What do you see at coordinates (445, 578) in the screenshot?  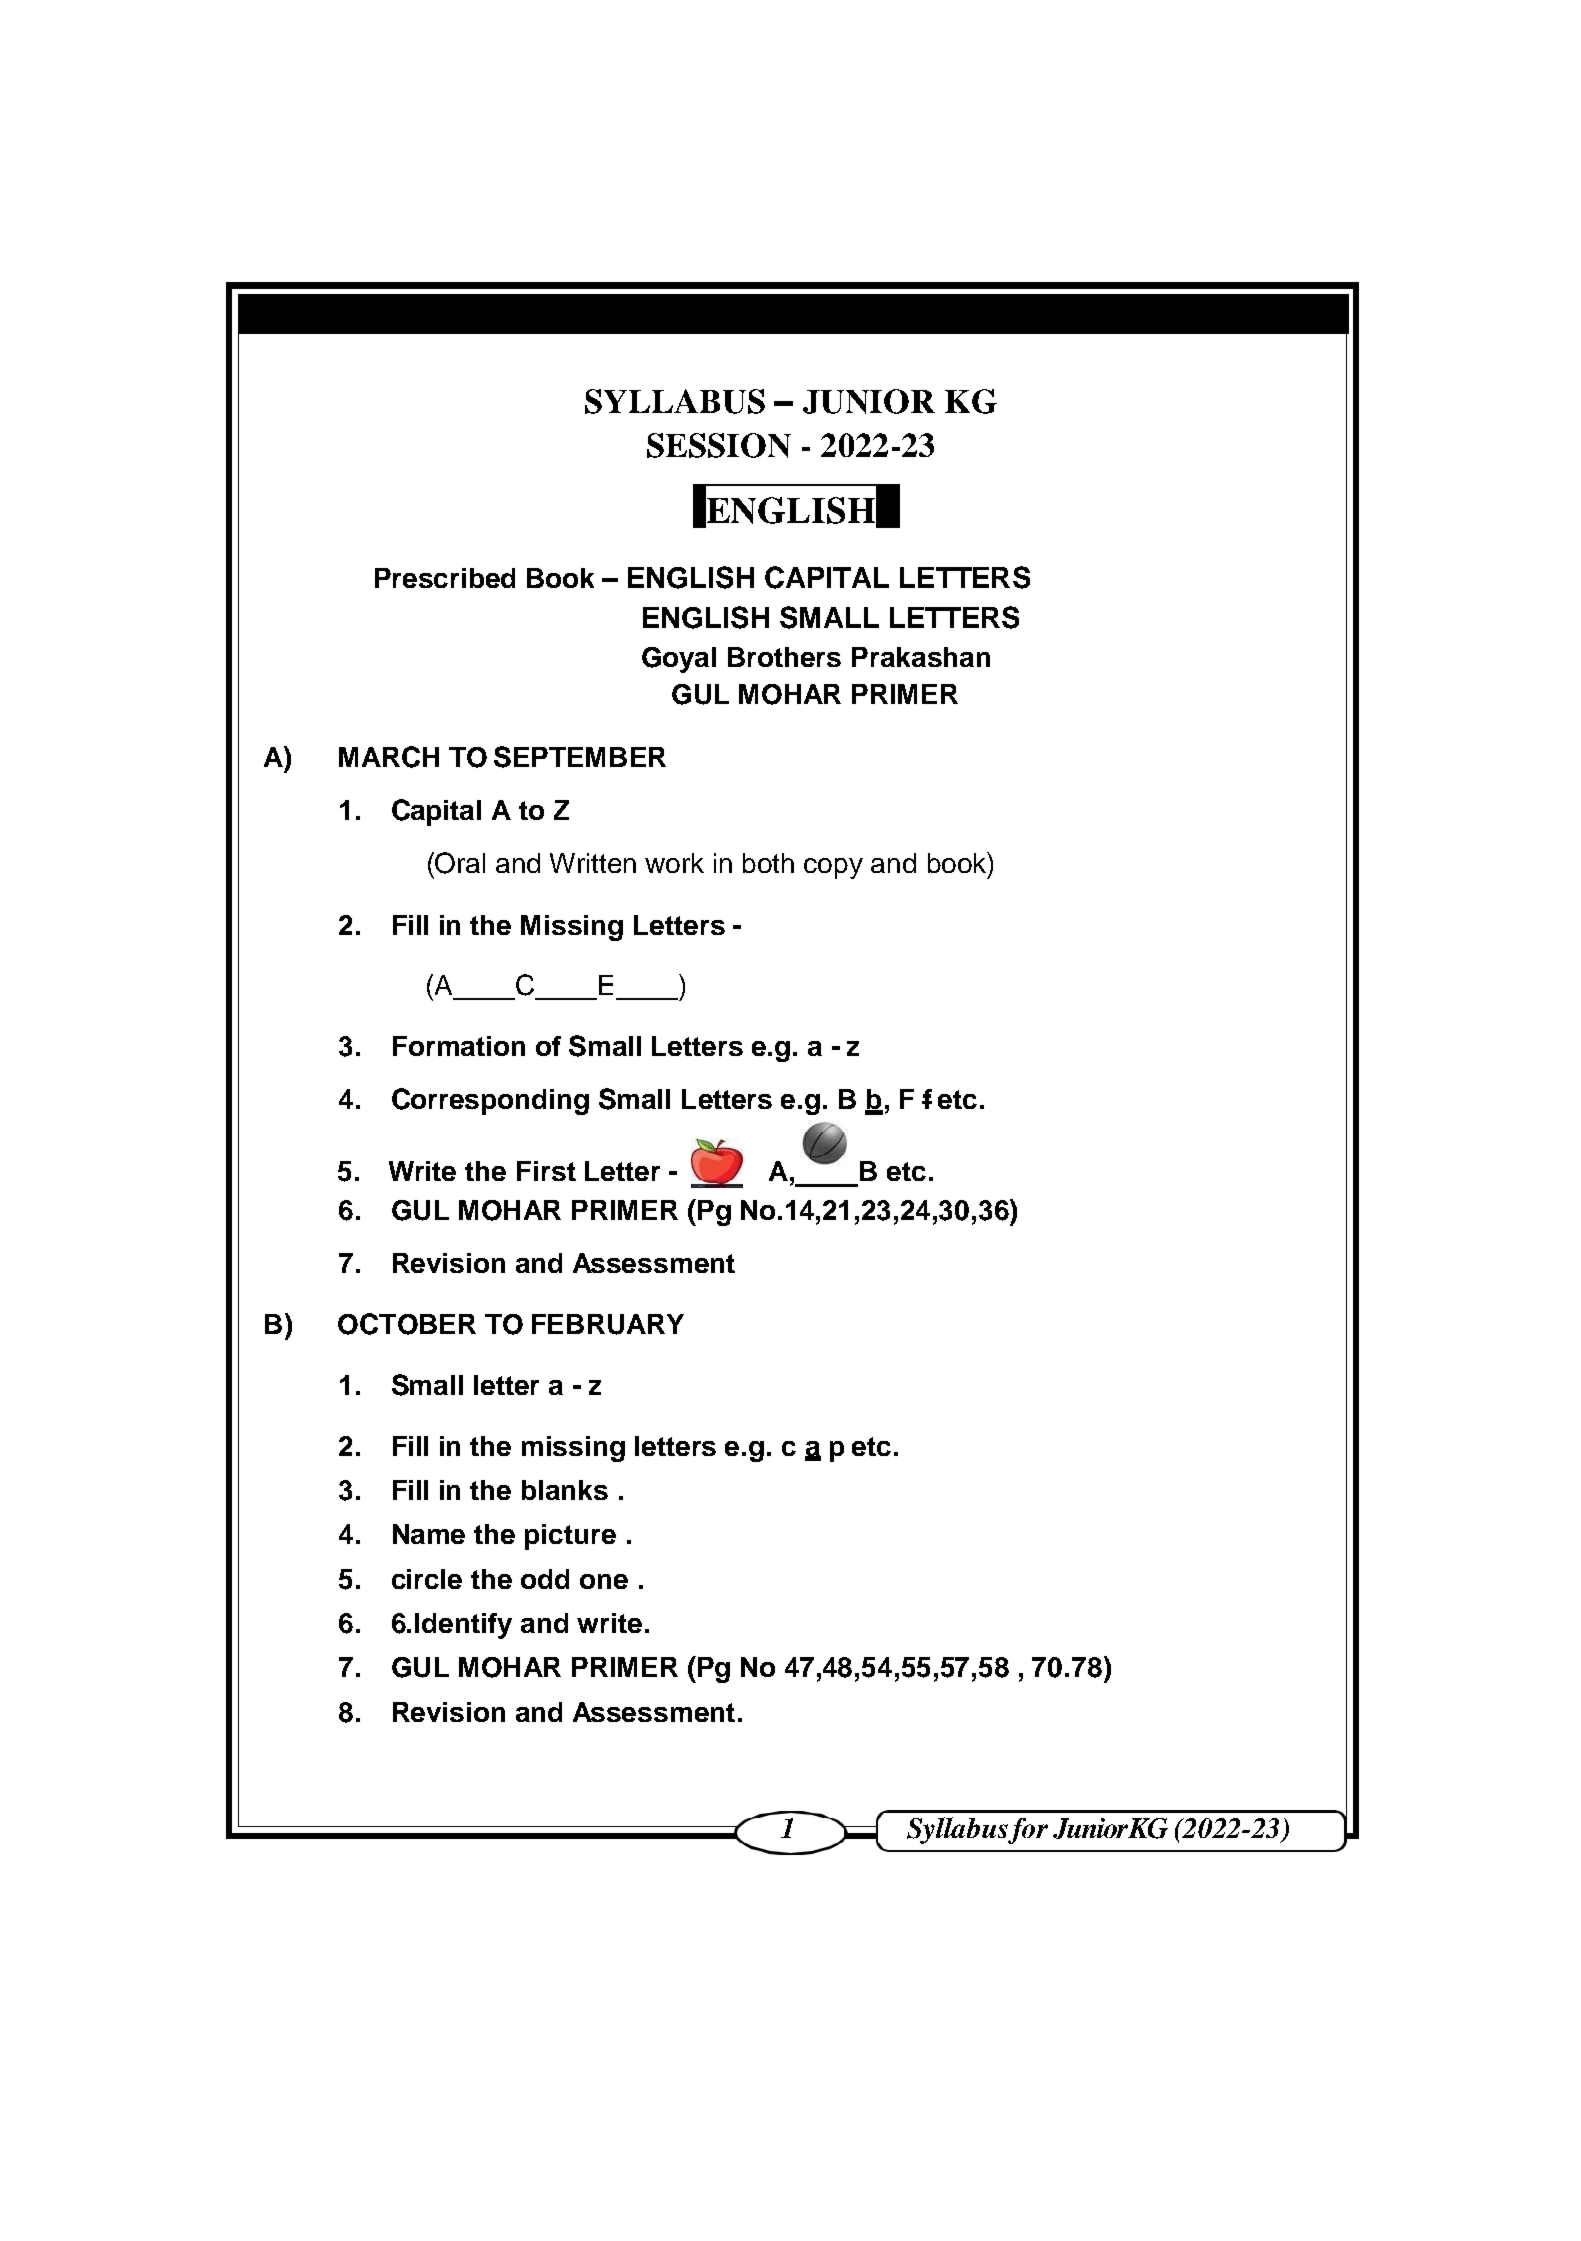 I see `Prescribed` at bounding box center [445, 578].
